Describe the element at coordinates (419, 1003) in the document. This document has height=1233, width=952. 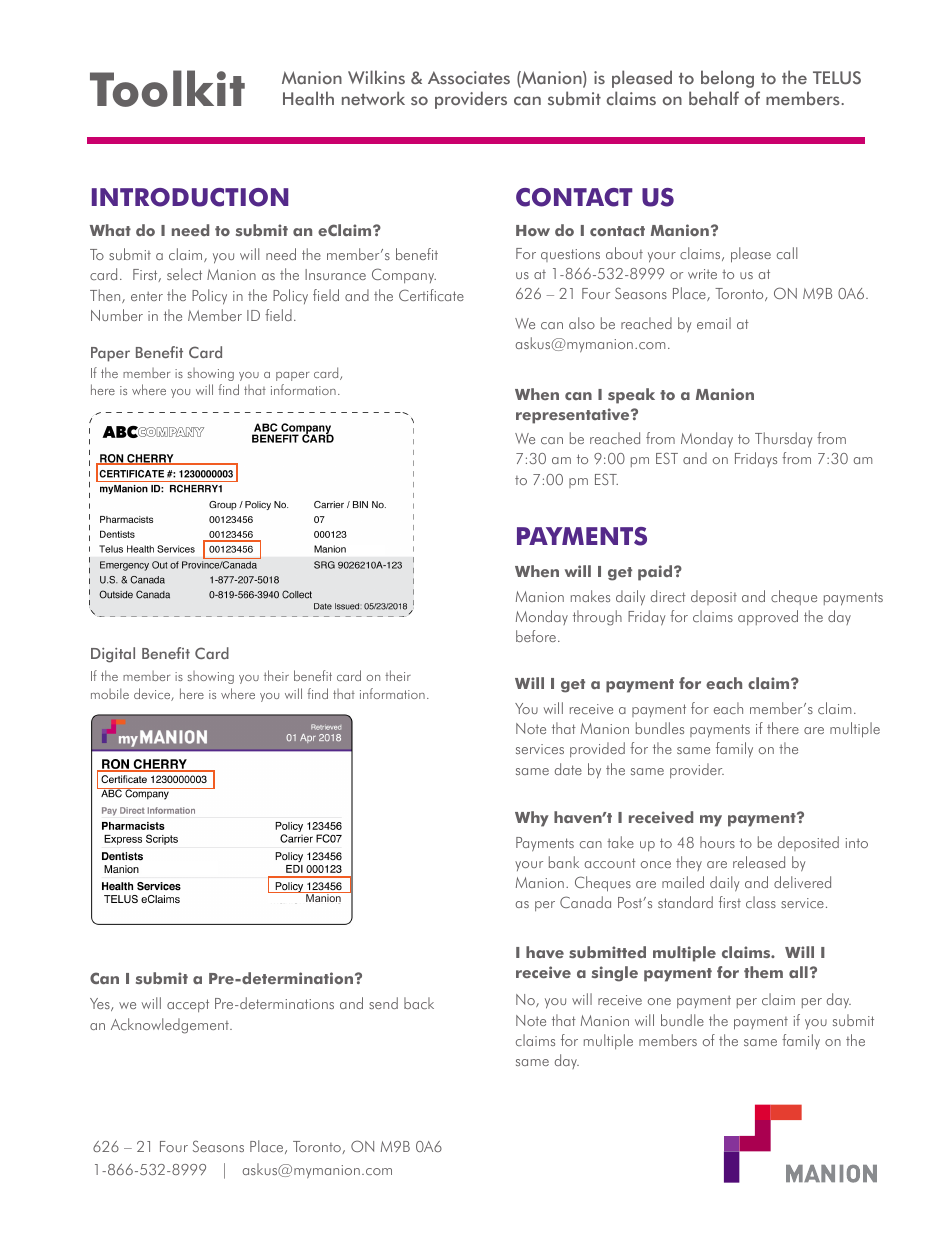
I see `back` at that location.
